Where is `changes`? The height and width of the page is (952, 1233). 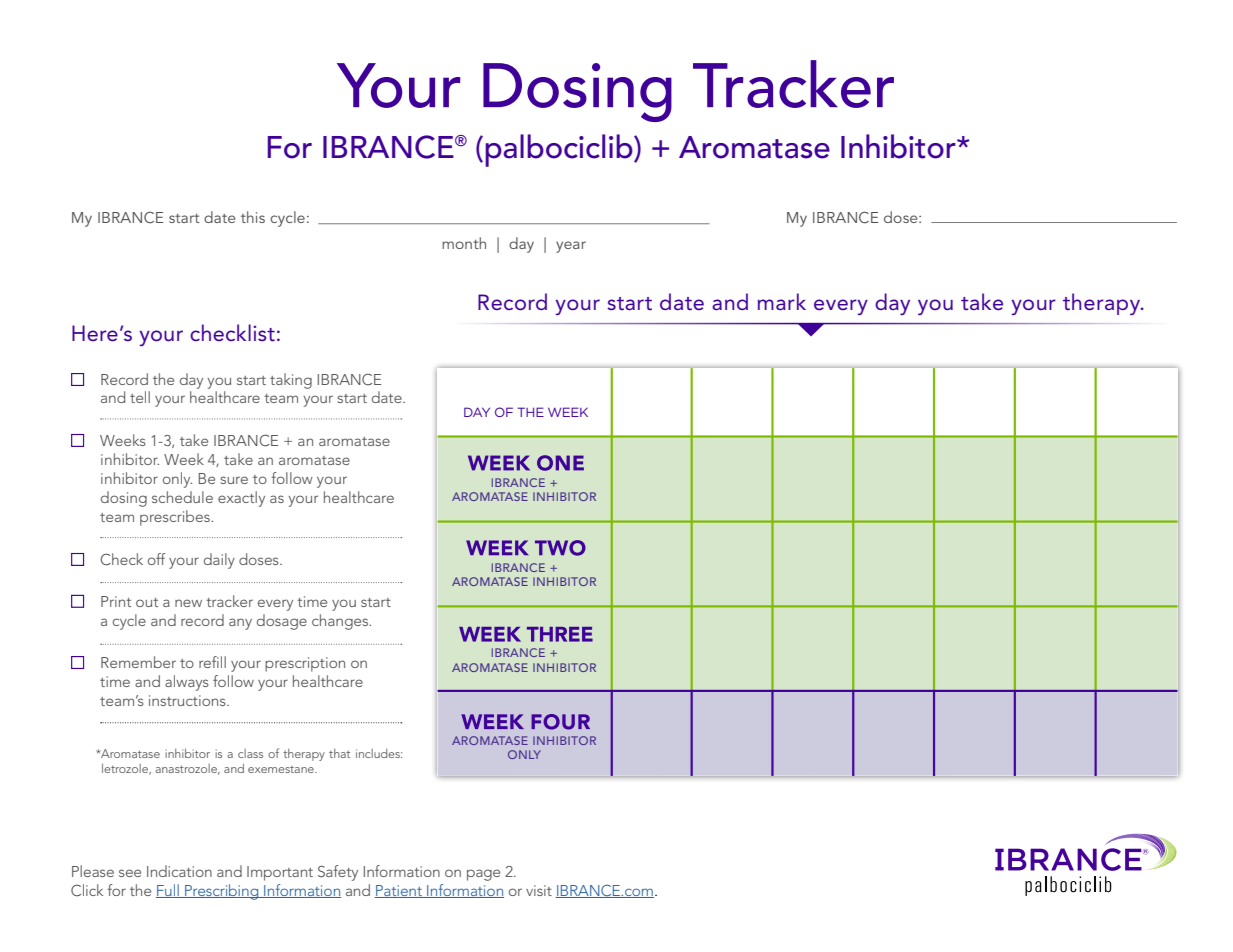
changes is located at coordinates (341, 622).
